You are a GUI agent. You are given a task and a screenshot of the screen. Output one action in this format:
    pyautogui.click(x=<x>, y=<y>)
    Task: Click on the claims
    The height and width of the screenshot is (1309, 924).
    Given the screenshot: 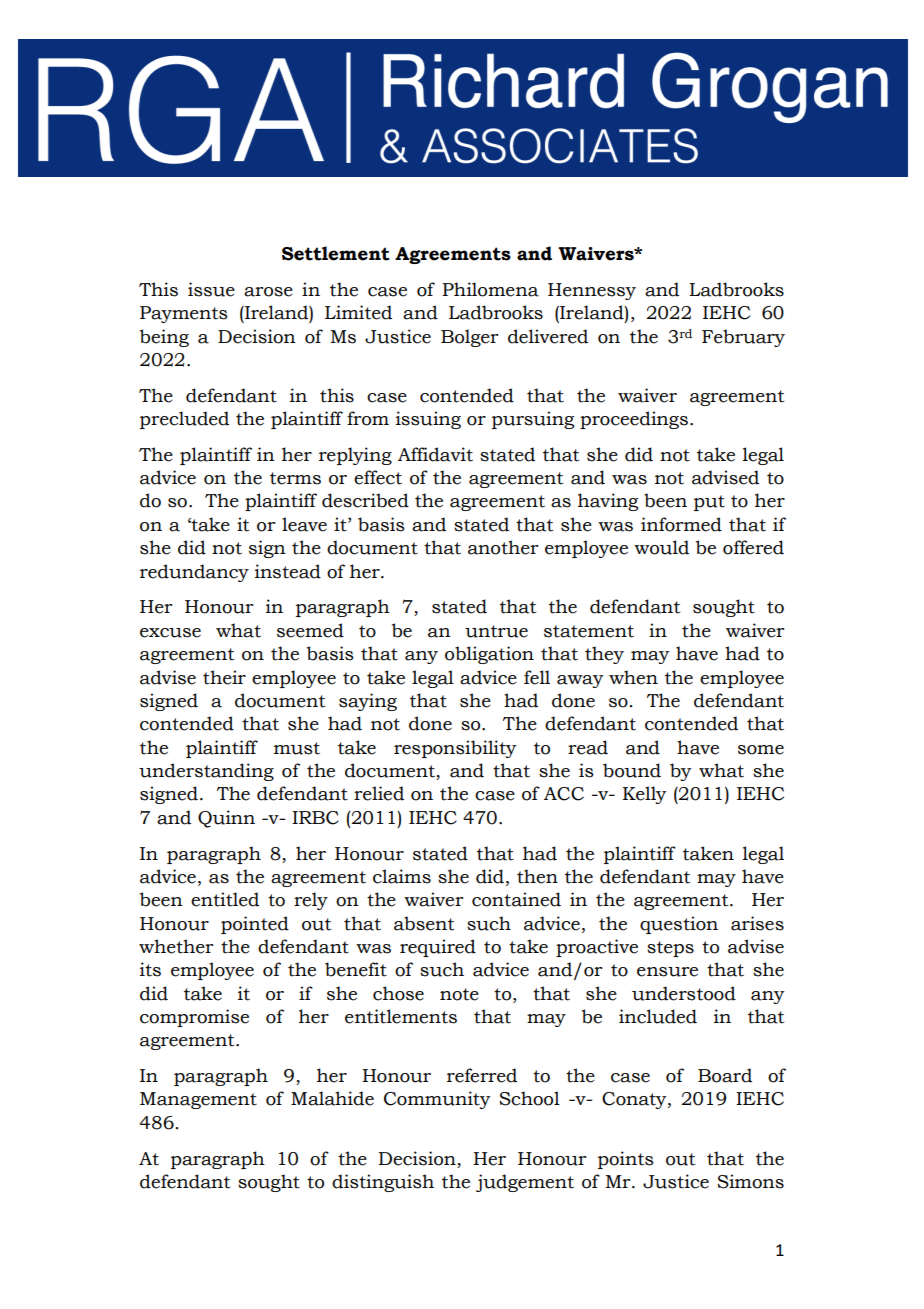 What is the action you would take?
    pyautogui.click(x=402, y=876)
